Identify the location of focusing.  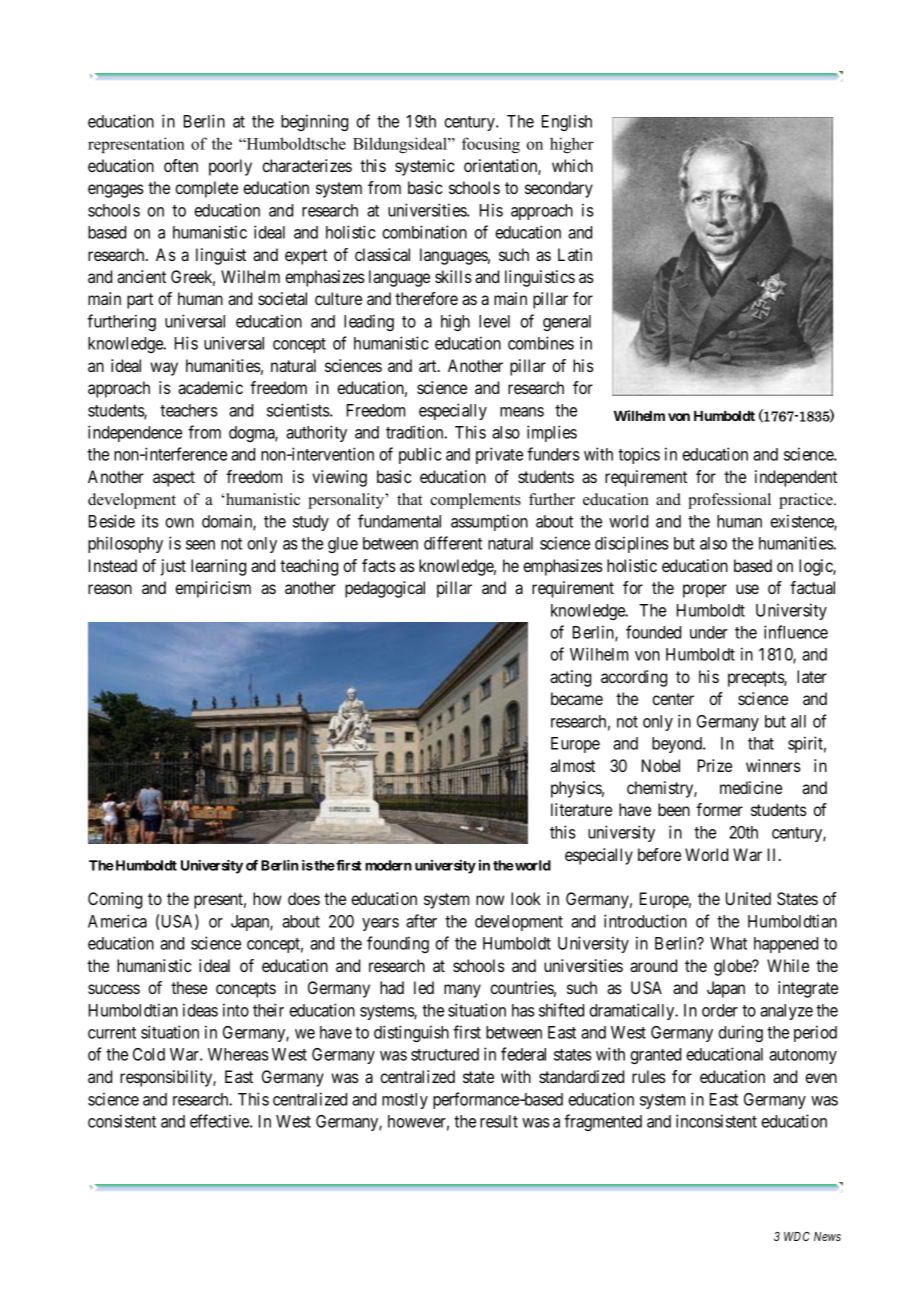
(491, 145).
